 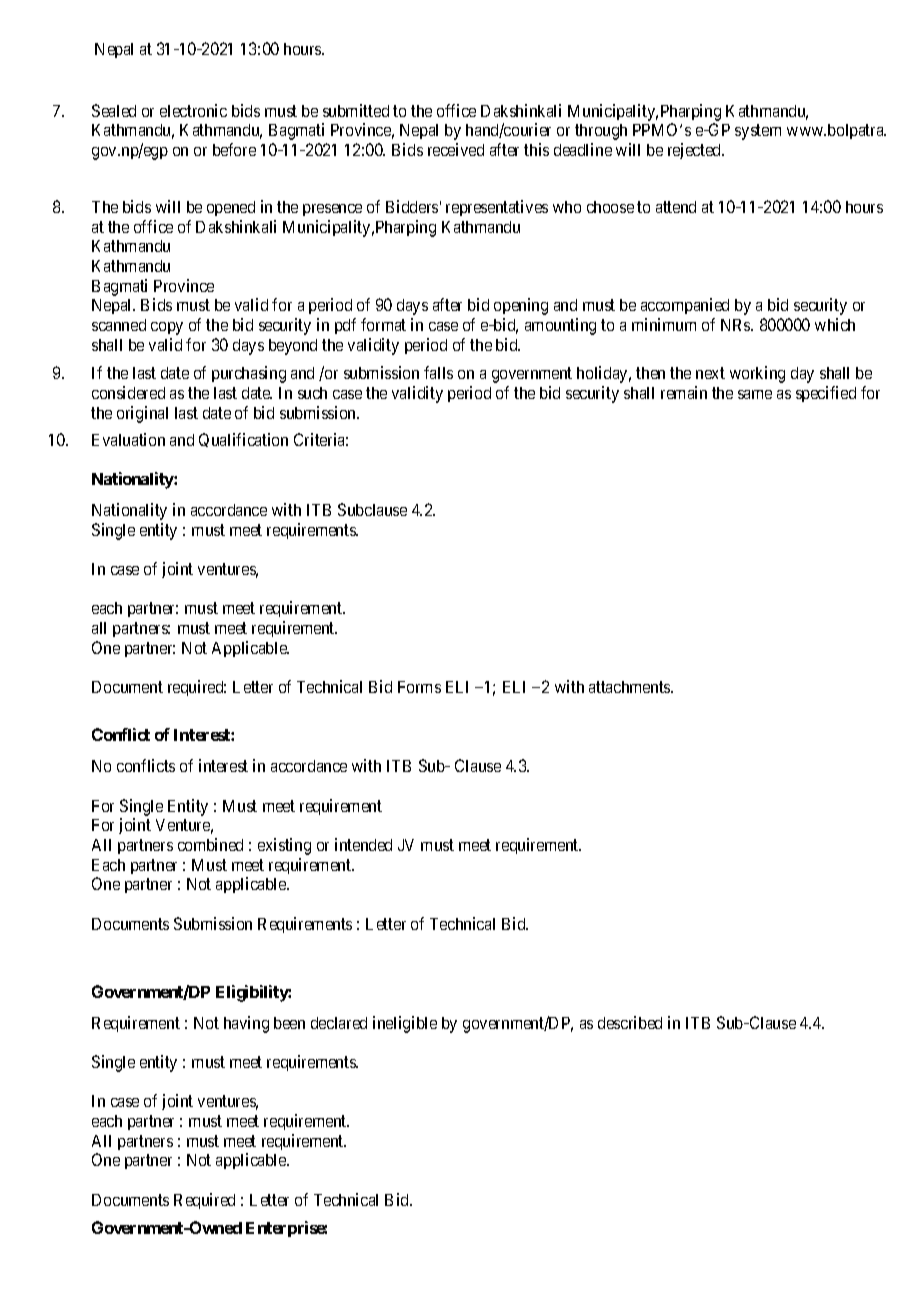 What do you see at coordinates (246, 1024) in the page?
I see `having` at bounding box center [246, 1024].
